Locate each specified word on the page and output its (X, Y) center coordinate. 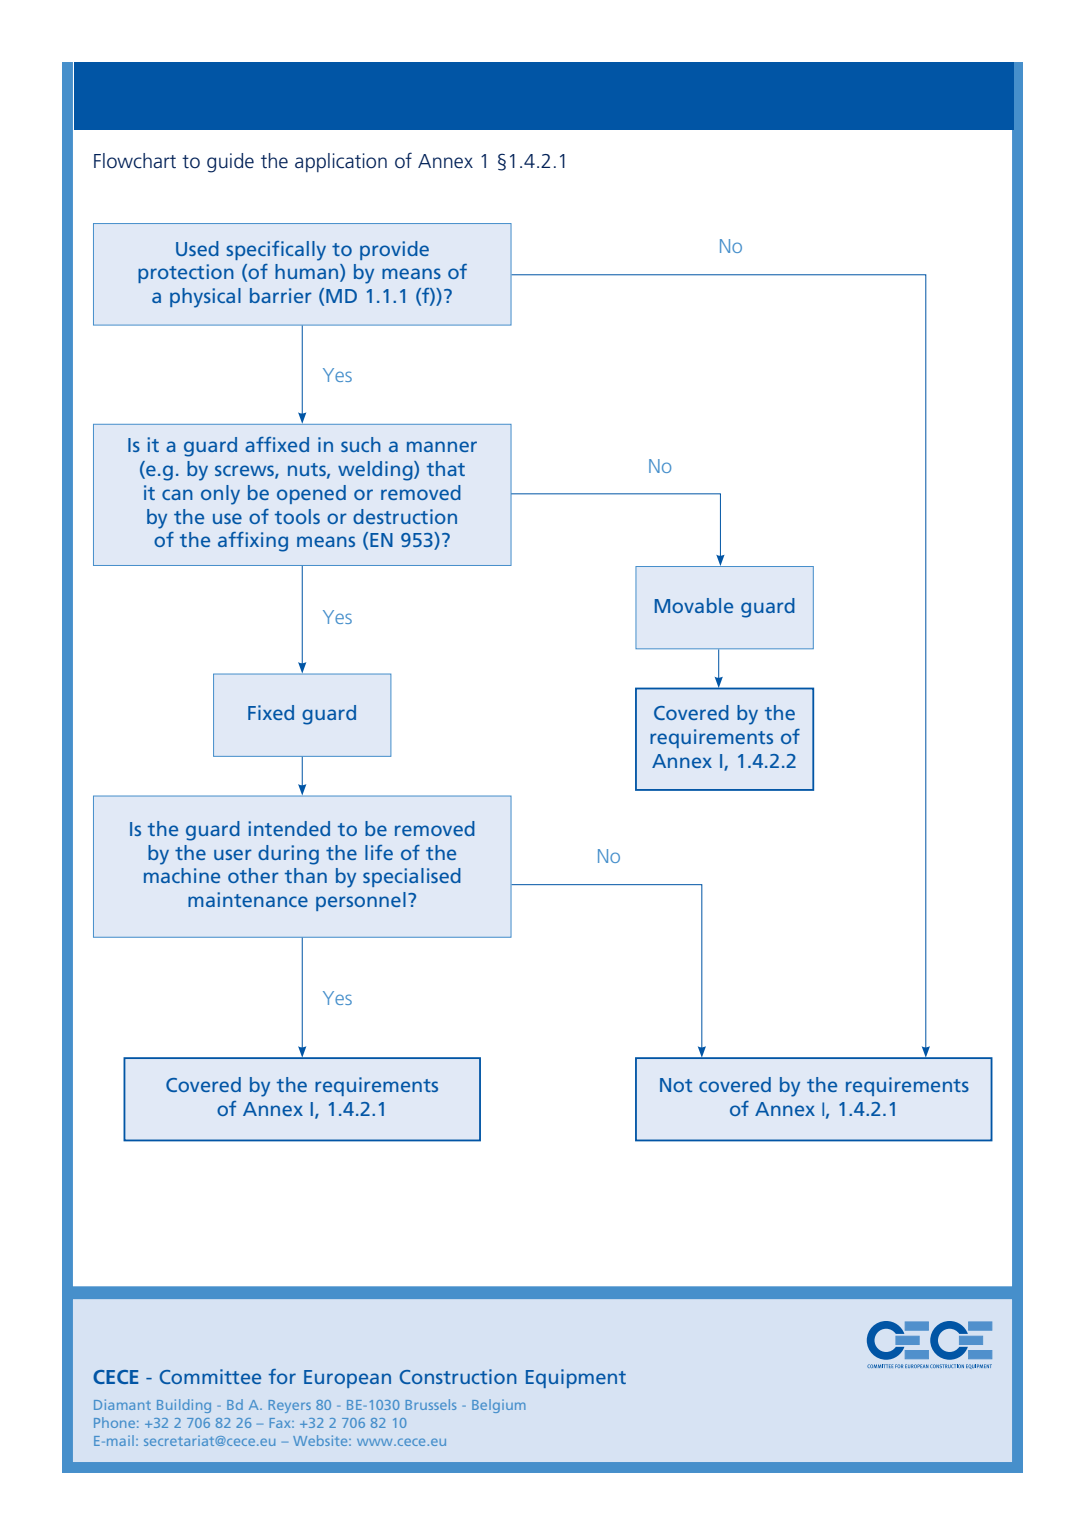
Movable (694, 605)
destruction (405, 516)
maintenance (248, 899)
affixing (253, 542)
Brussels (431, 1404)
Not (676, 1085)
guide (230, 163)
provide (394, 250)
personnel (361, 901)
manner (442, 446)
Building (184, 1406)
